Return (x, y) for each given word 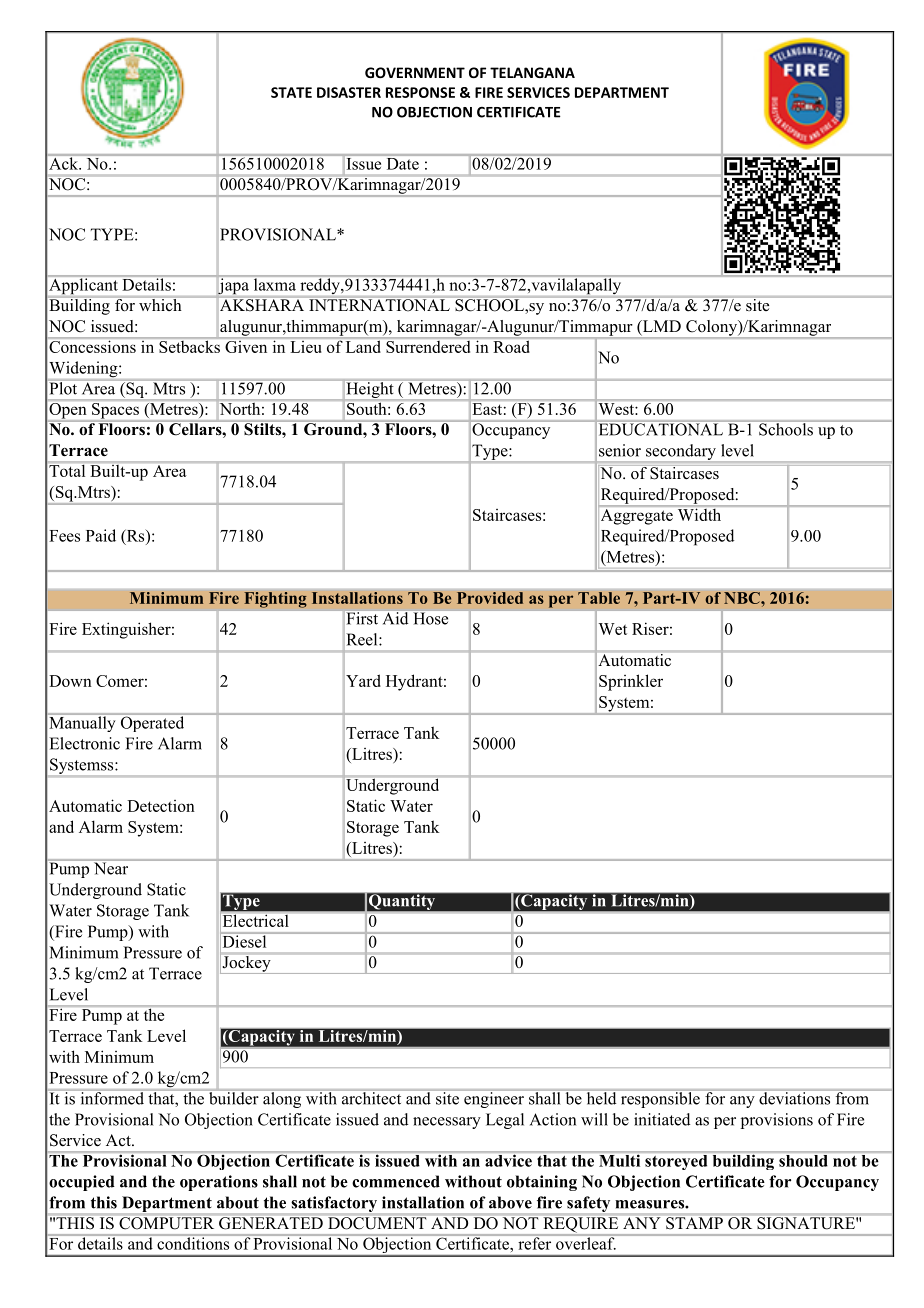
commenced (396, 1181)
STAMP (694, 1223)
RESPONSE (420, 92)
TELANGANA (532, 72)
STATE (291, 92)
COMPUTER (166, 1223)
